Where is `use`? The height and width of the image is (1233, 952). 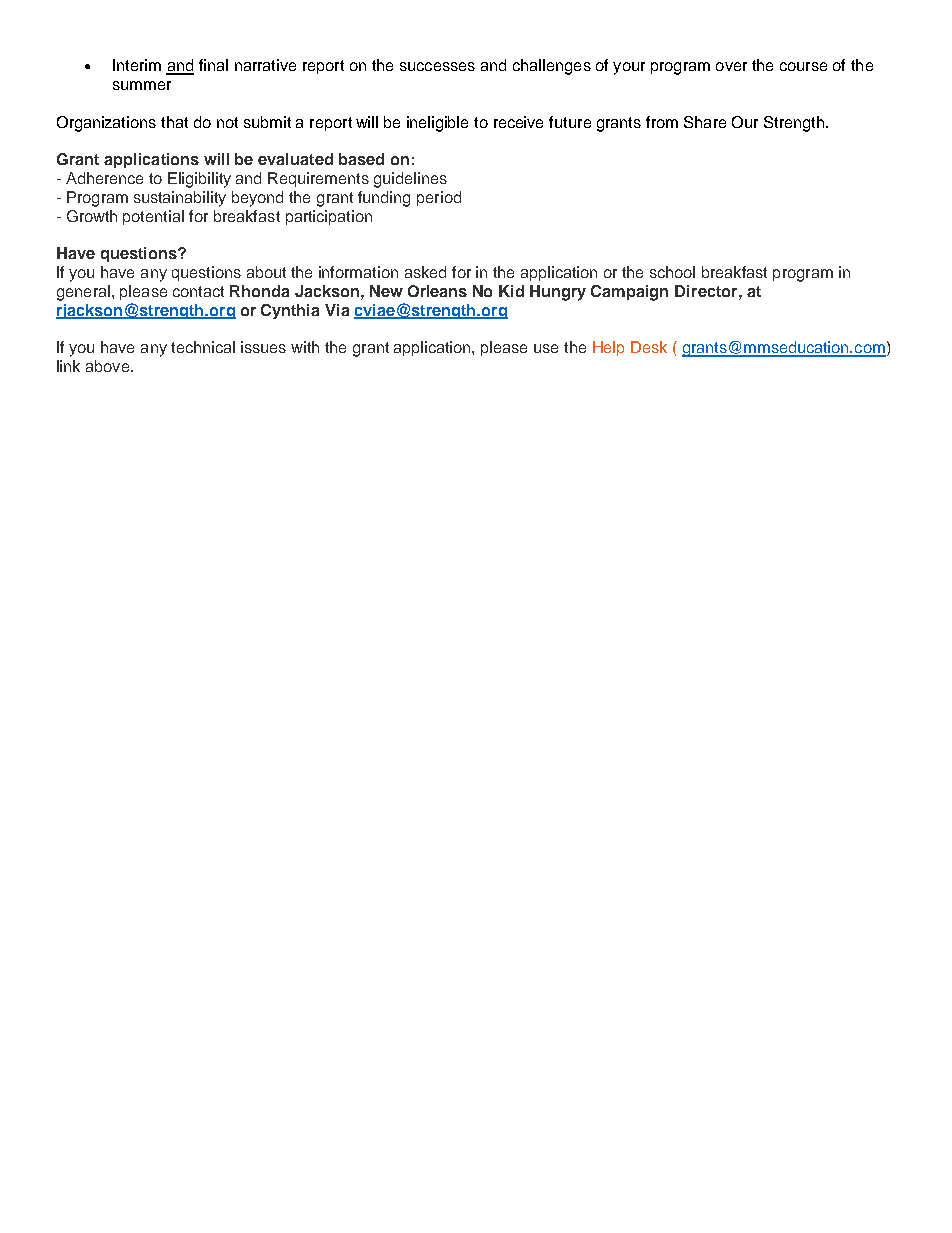 use is located at coordinates (546, 348).
